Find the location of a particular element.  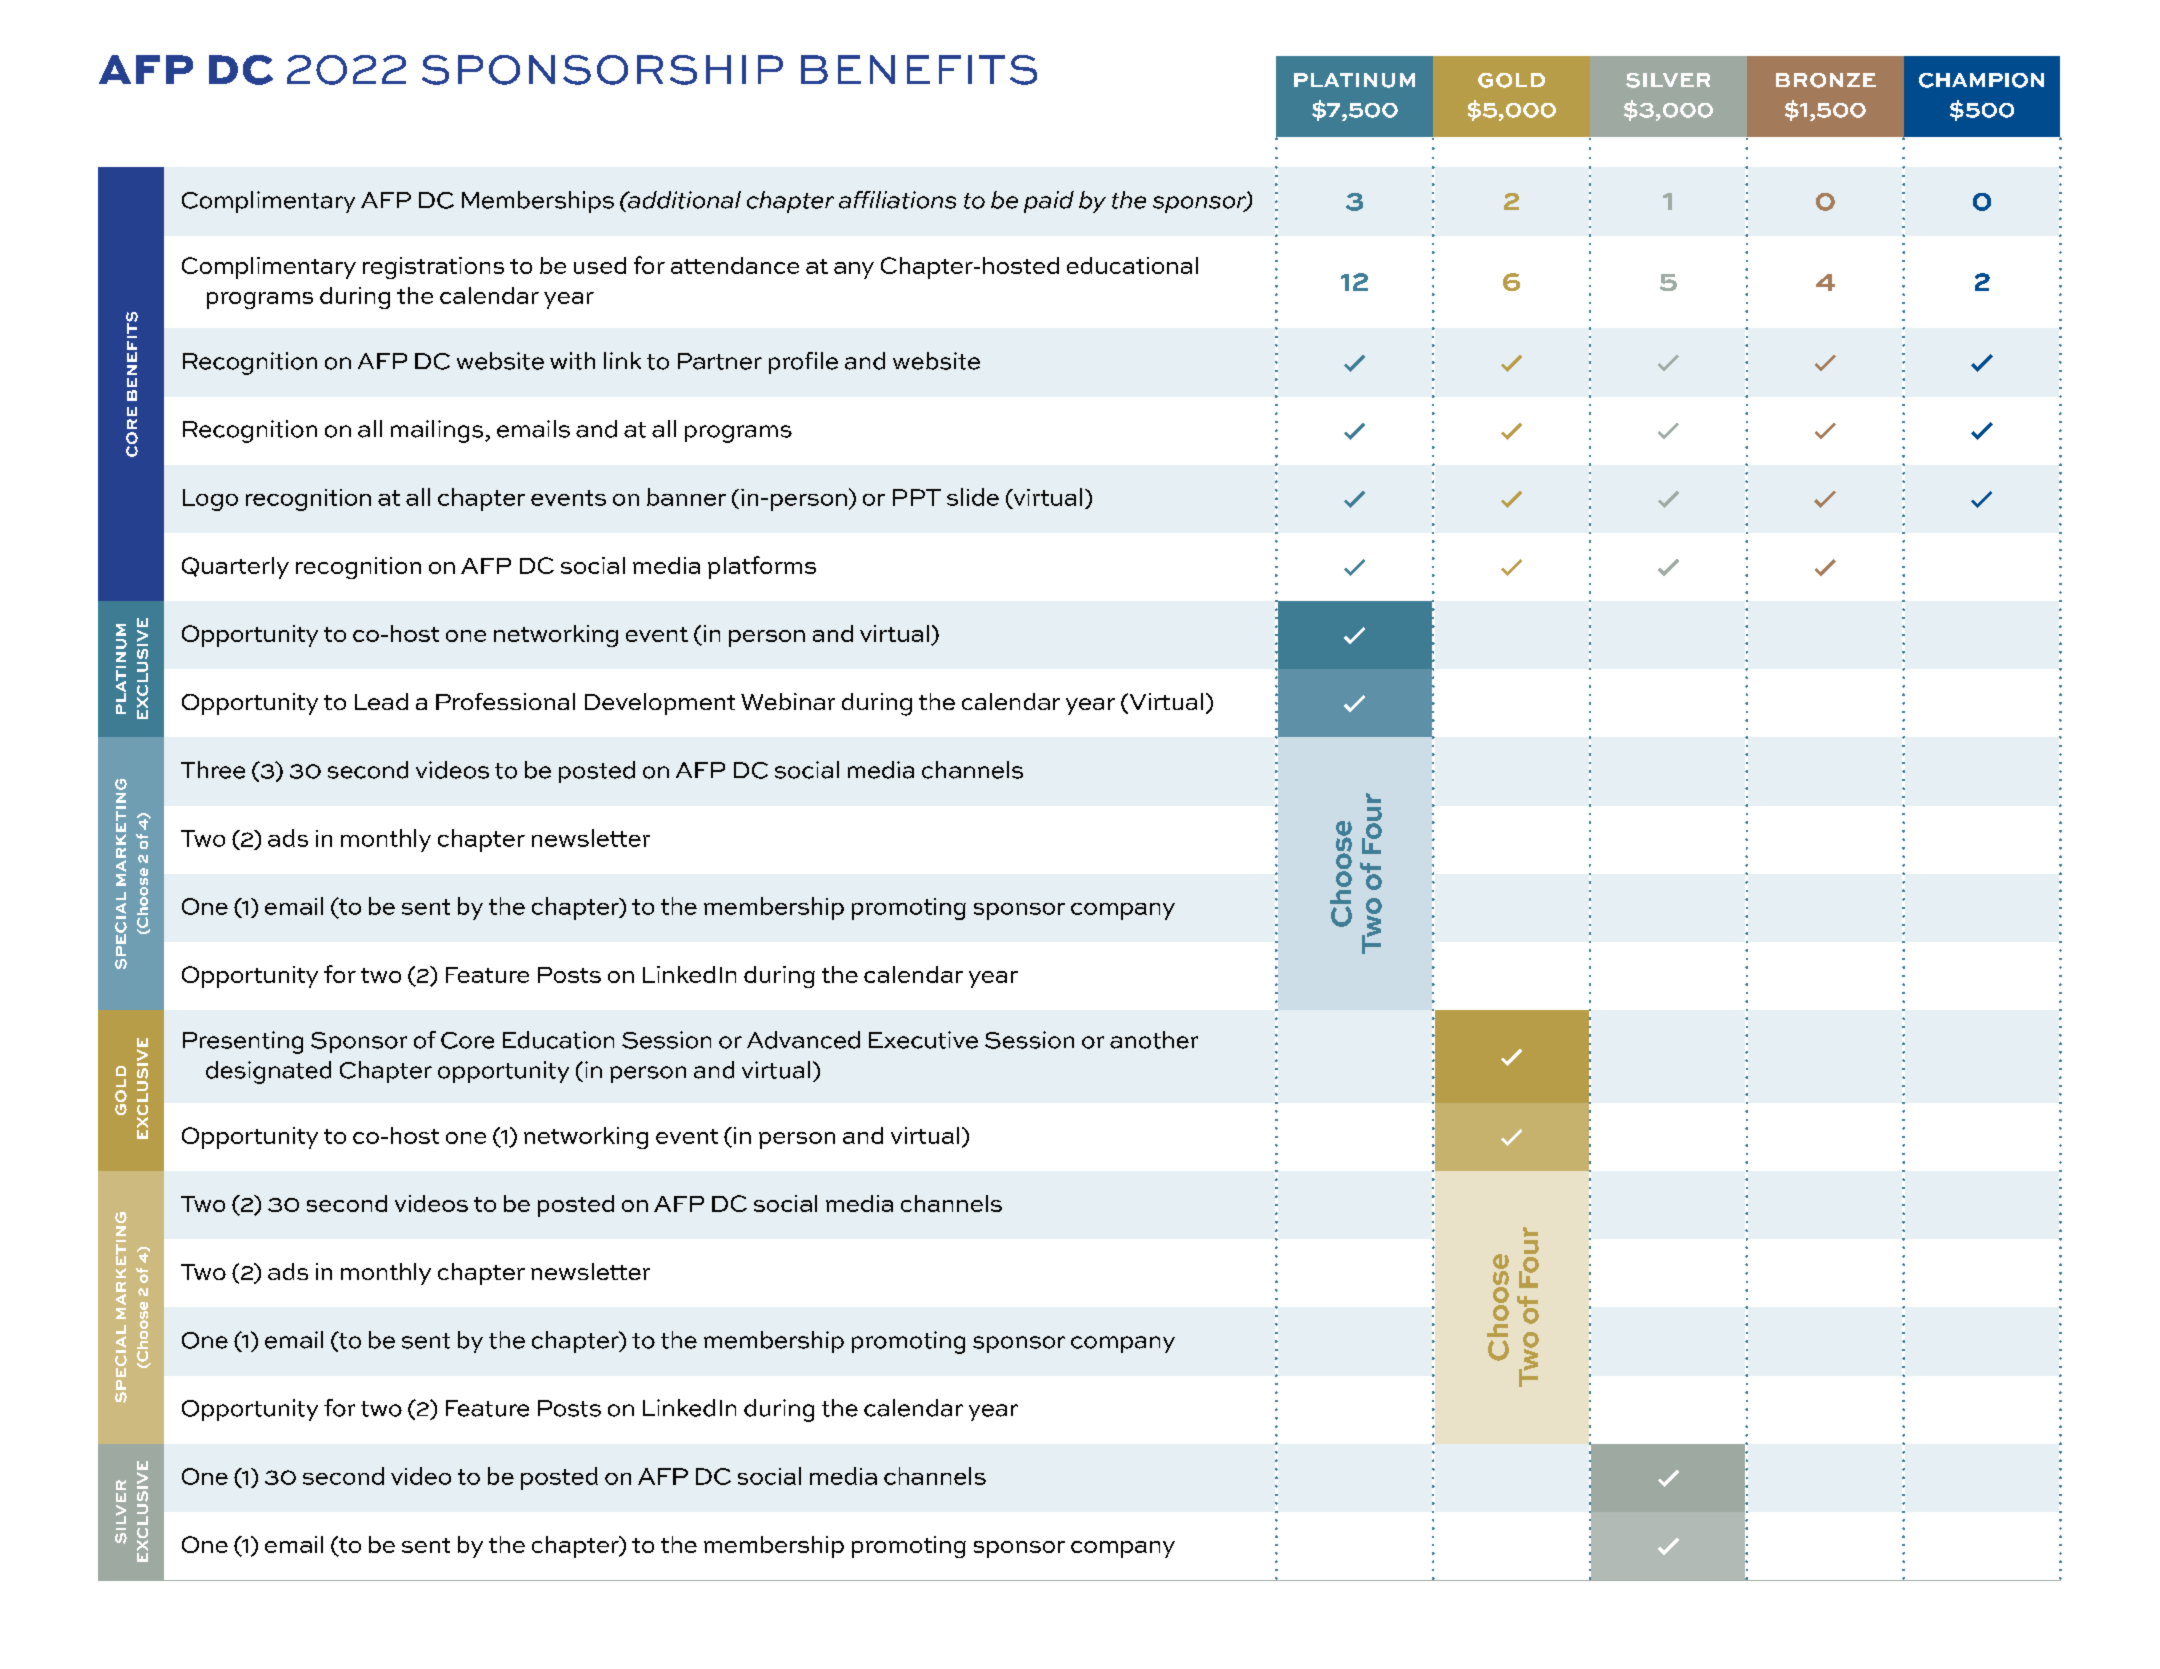

Three is located at coordinates (213, 770).
